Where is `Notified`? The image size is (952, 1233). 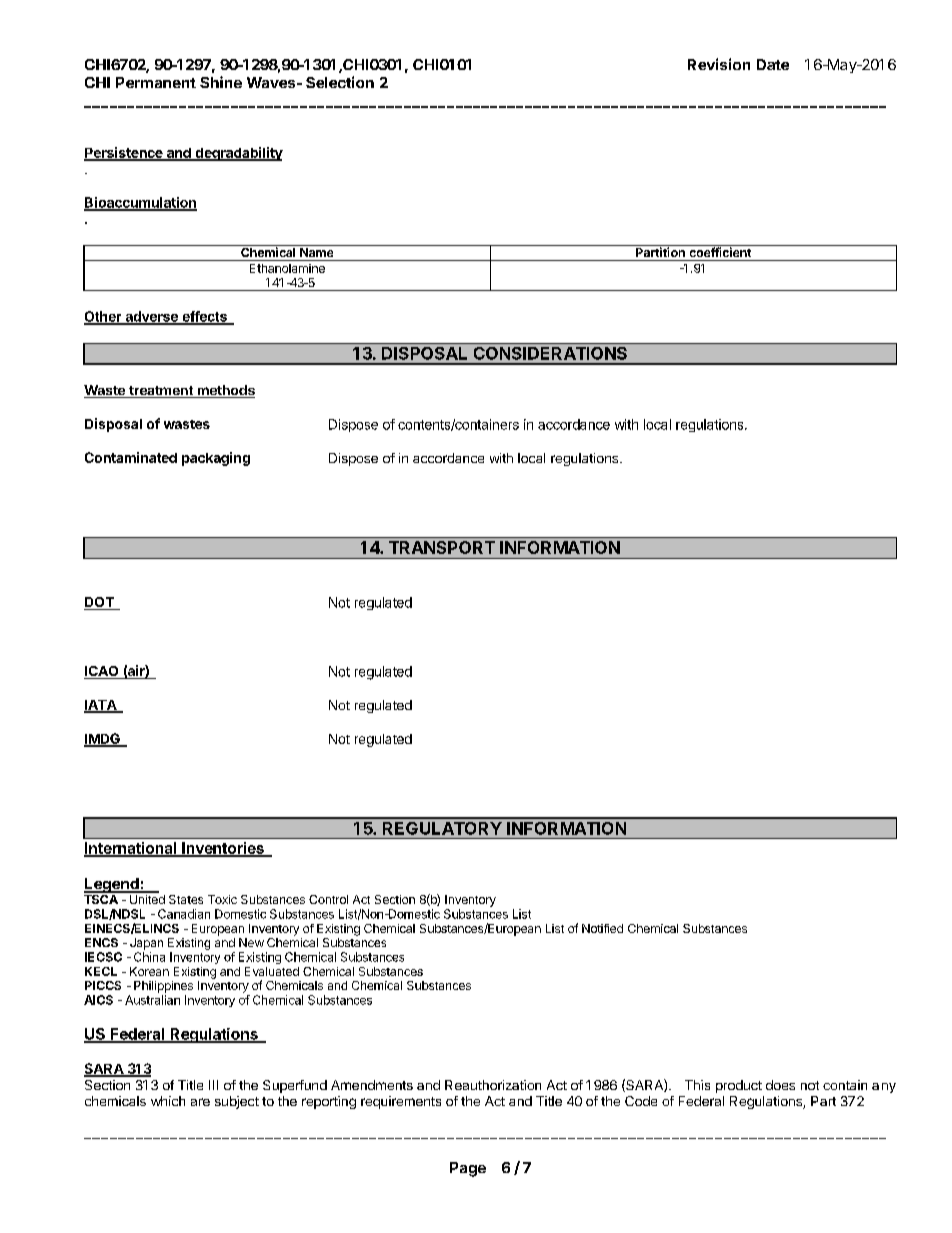
Notified is located at coordinates (602, 928).
